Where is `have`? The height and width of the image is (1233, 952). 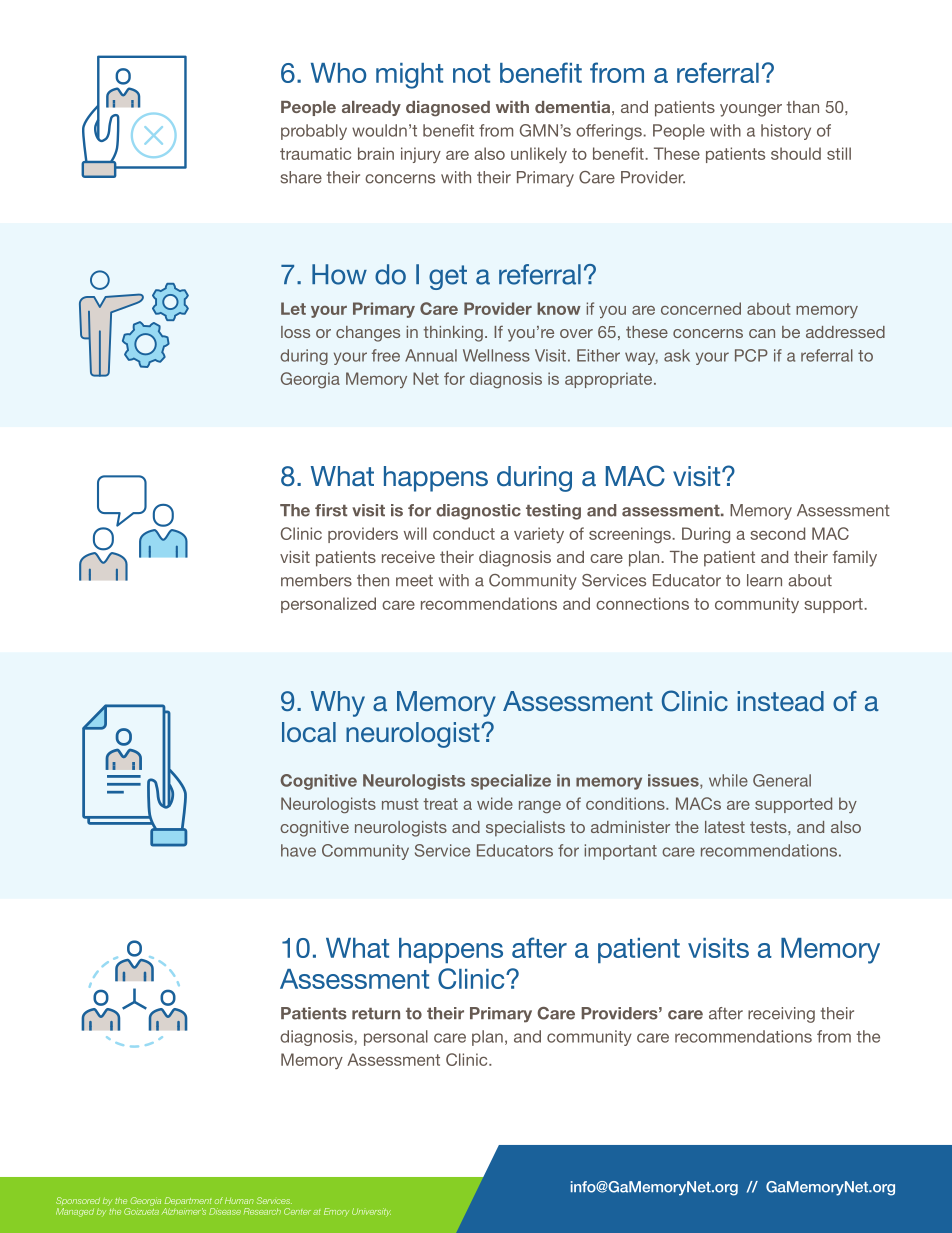 have is located at coordinates (298, 850).
